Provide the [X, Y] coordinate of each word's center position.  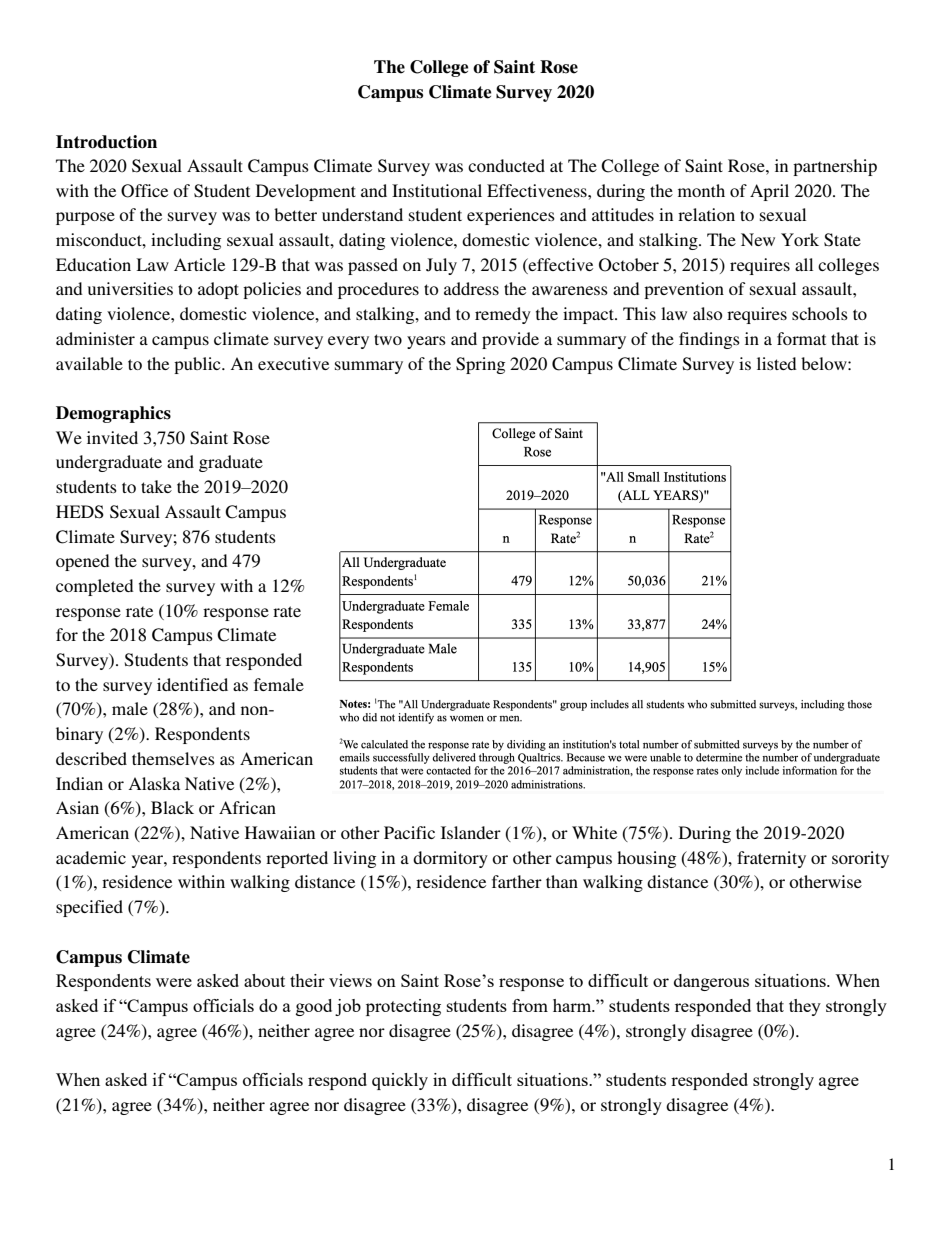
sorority [860, 859]
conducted [506, 165]
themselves [173, 758]
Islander [471, 832]
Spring [480, 365]
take [156, 486]
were [174, 982]
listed [777, 363]
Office [144, 191]
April [769, 192]
